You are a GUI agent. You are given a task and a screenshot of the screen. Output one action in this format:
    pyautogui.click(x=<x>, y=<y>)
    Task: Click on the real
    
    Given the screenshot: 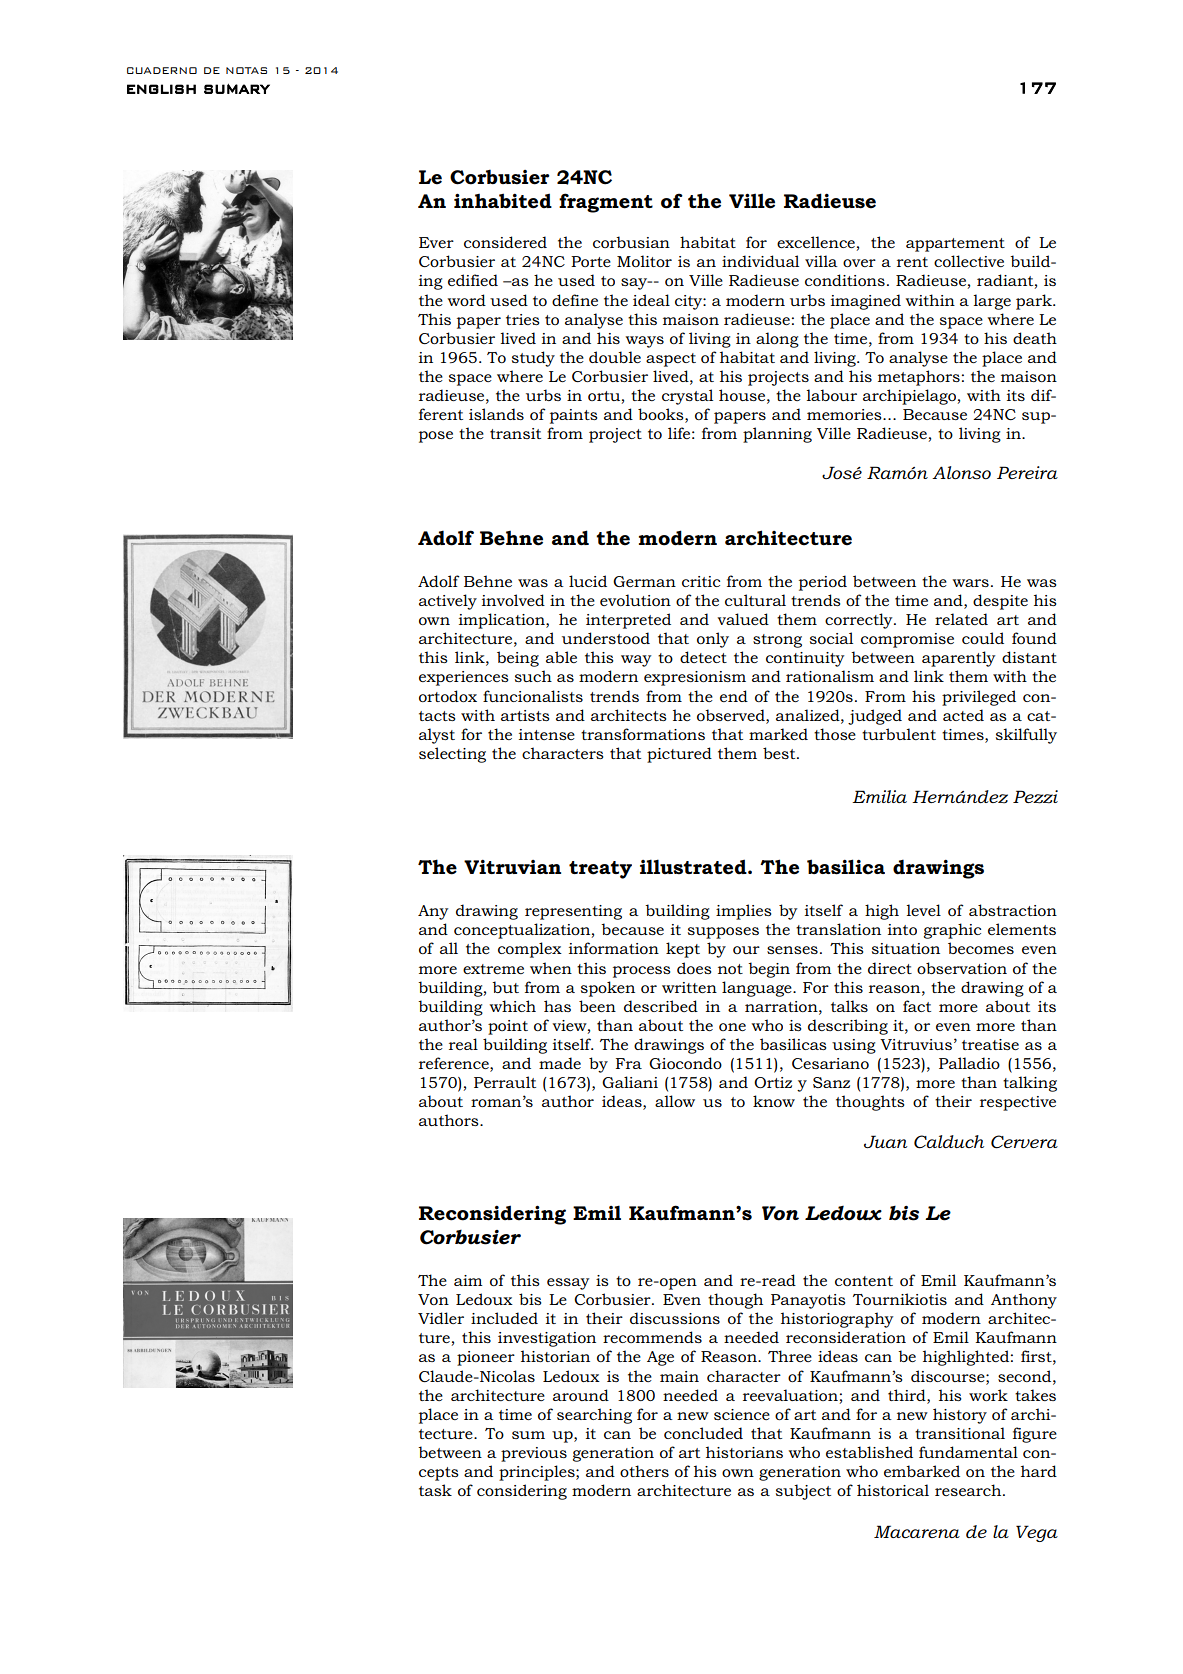 What is the action you would take?
    pyautogui.click(x=463, y=1044)
